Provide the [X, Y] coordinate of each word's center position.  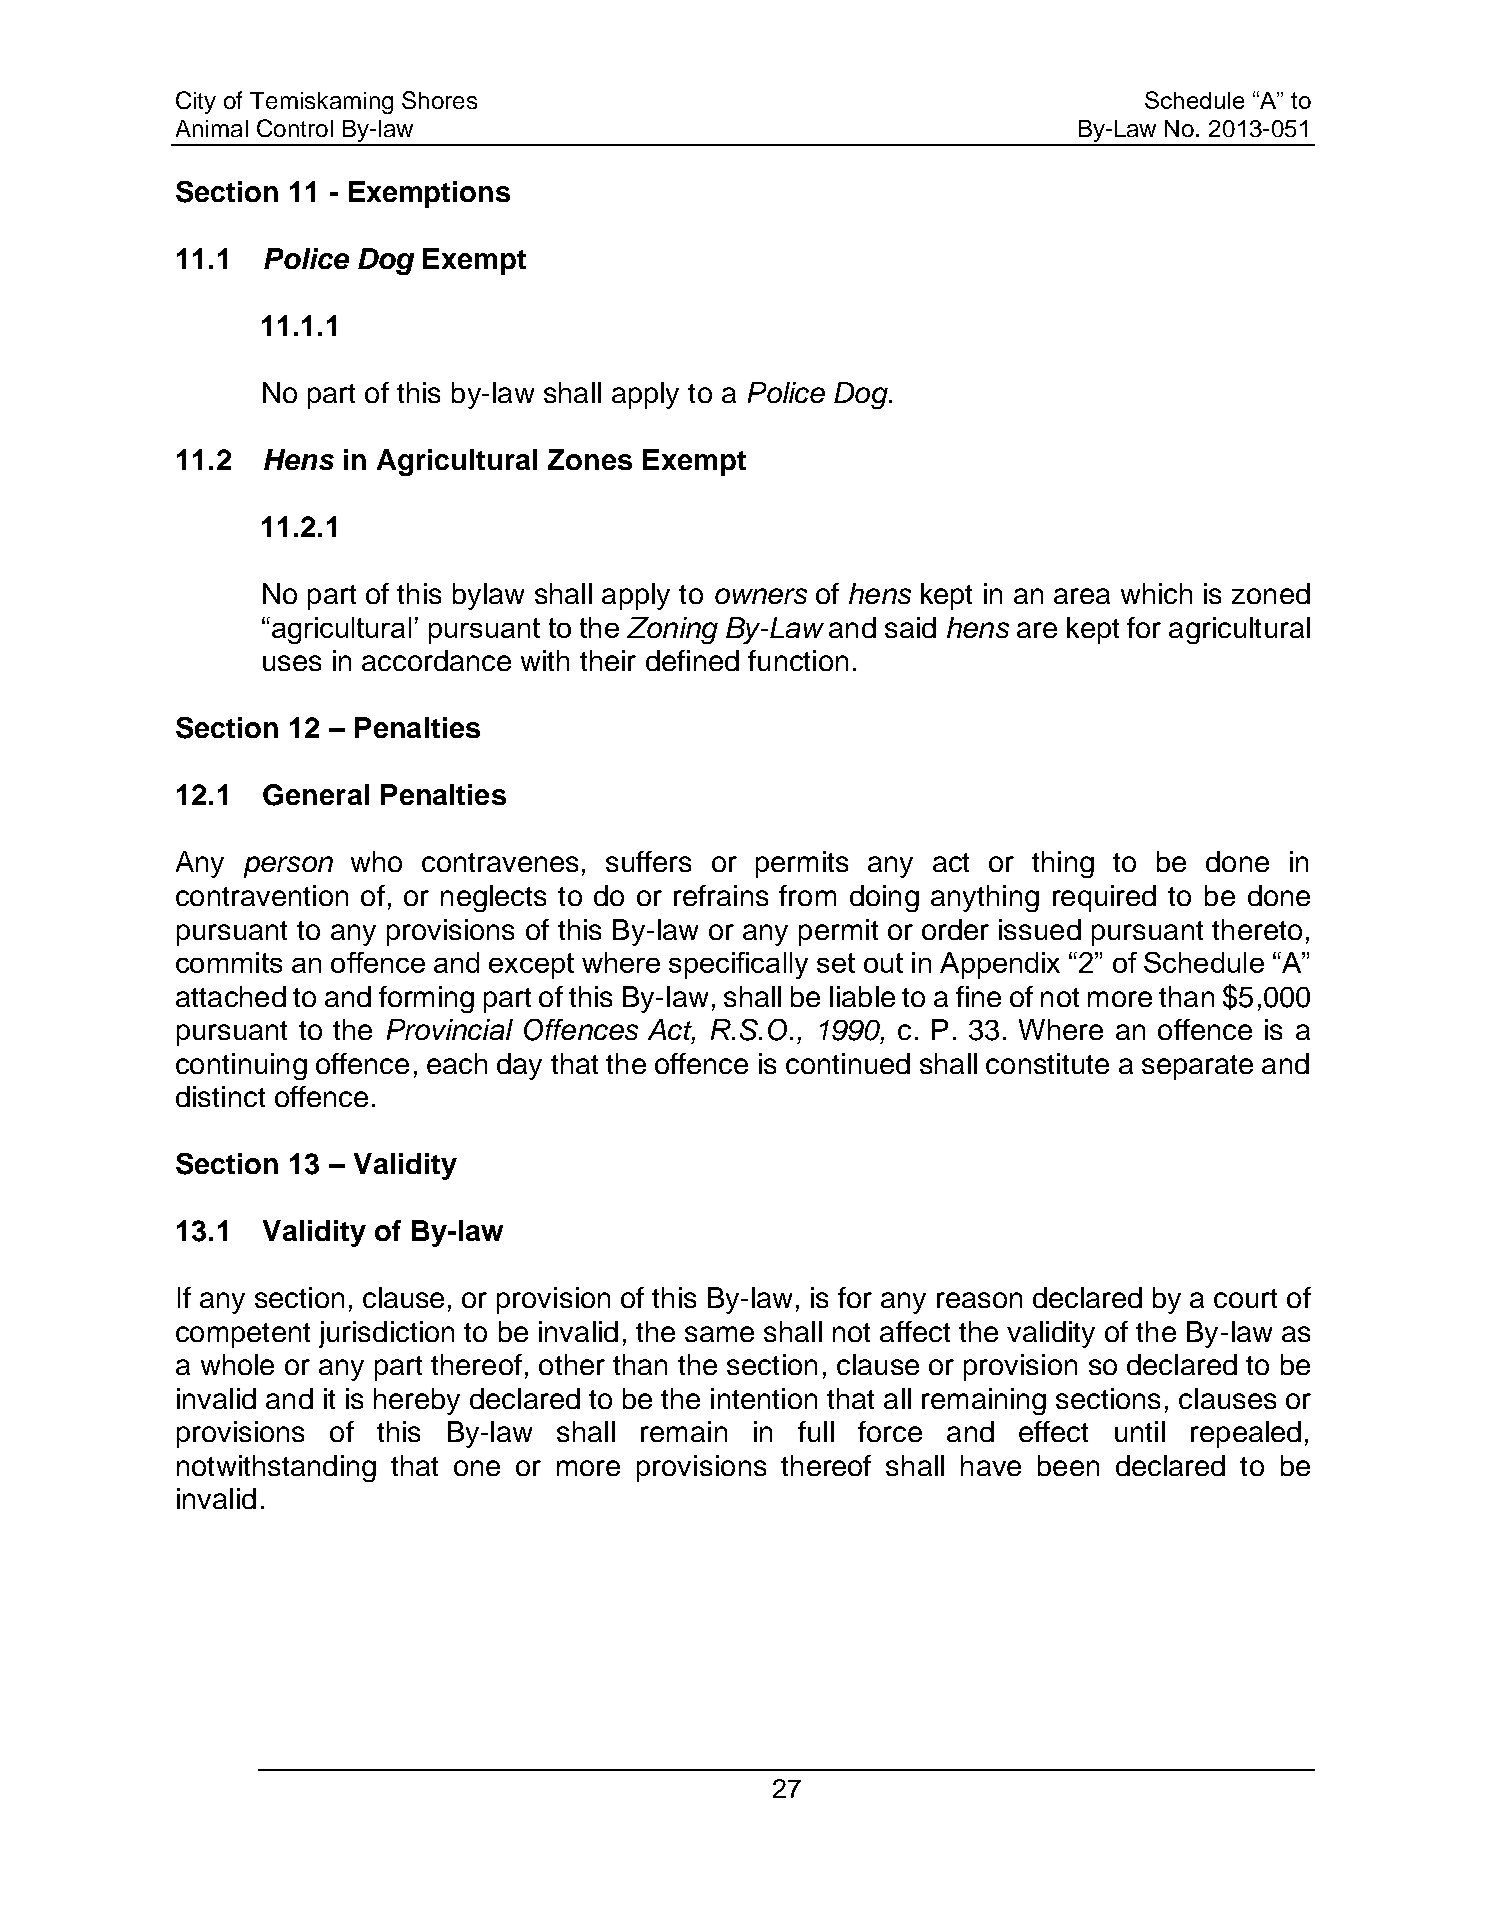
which [1156, 593]
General [316, 795]
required [1104, 898]
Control [295, 128]
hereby [417, 1401]
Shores [439, 100]
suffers [648, 861]
